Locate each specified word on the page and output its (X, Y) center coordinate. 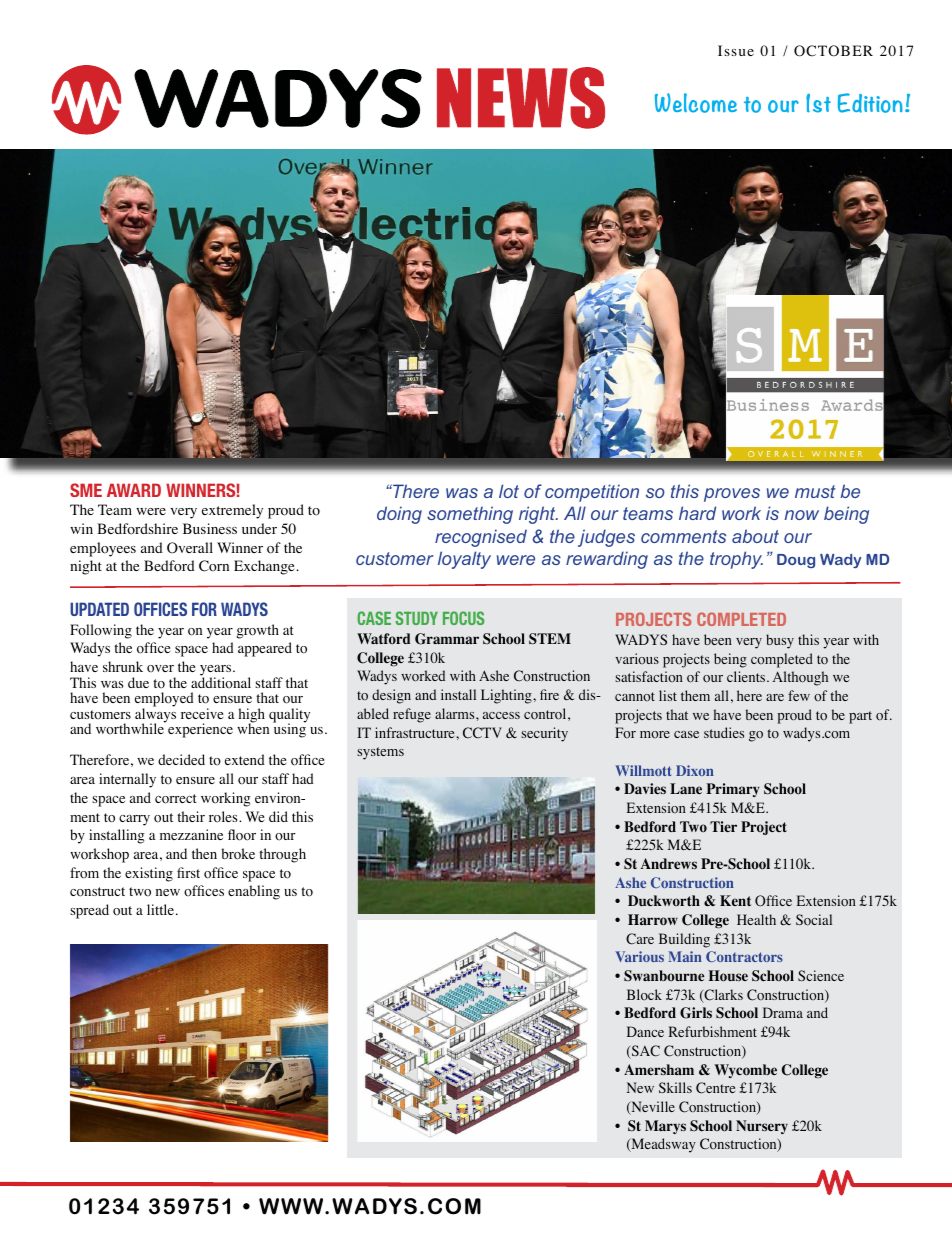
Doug (796, 561)
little (160, 909)
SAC (645, 1052)
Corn (214, 566)
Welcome (696, 103)
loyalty (464, 560)
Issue (736, 50)
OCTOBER (833, 51)
